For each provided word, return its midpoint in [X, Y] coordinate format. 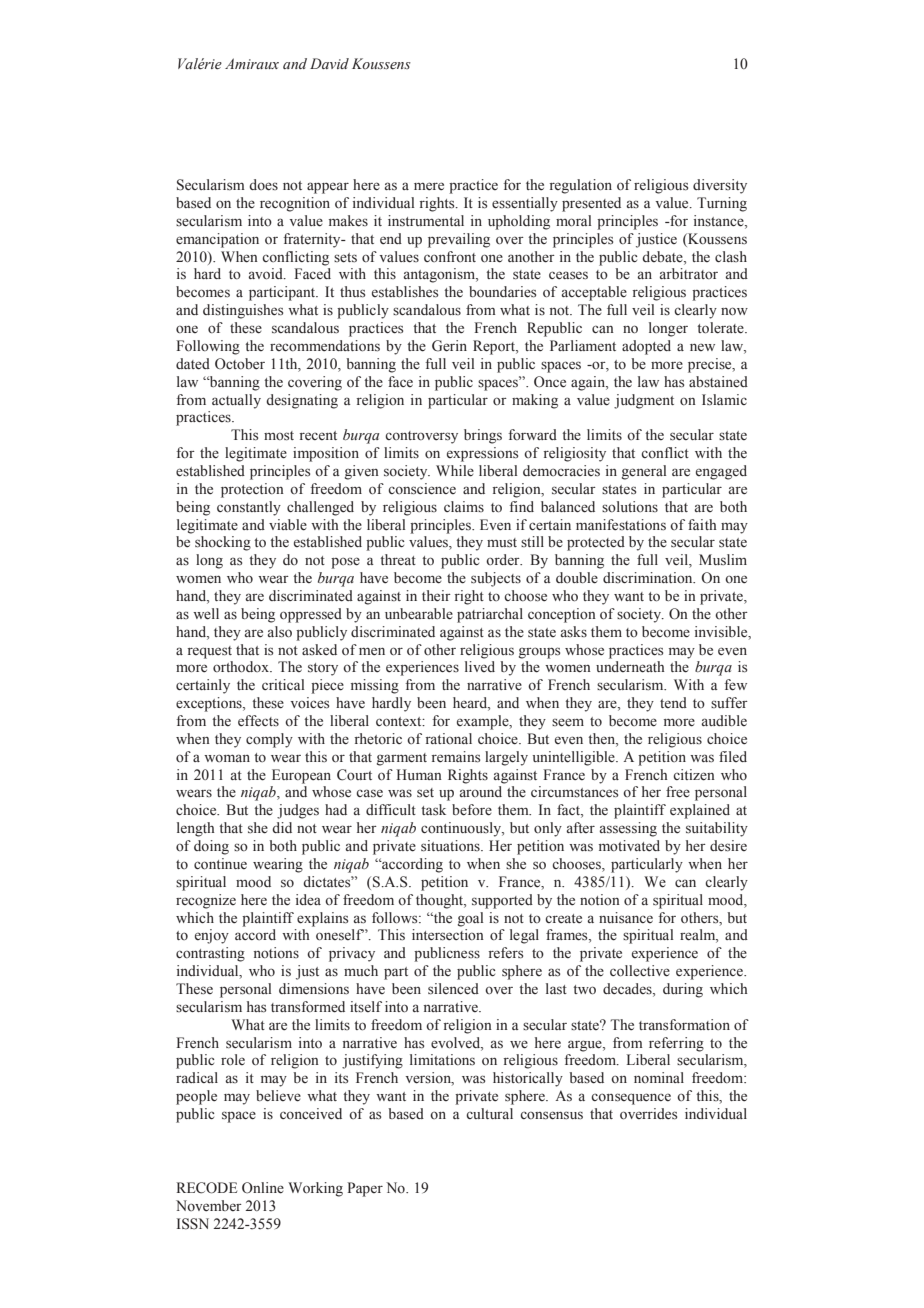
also [280, 632]
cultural [489, 1113]
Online [263, 1188]
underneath [630, 667]
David [329, 63]
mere [429, 186]
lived [480, 666]
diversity [720, 186]
